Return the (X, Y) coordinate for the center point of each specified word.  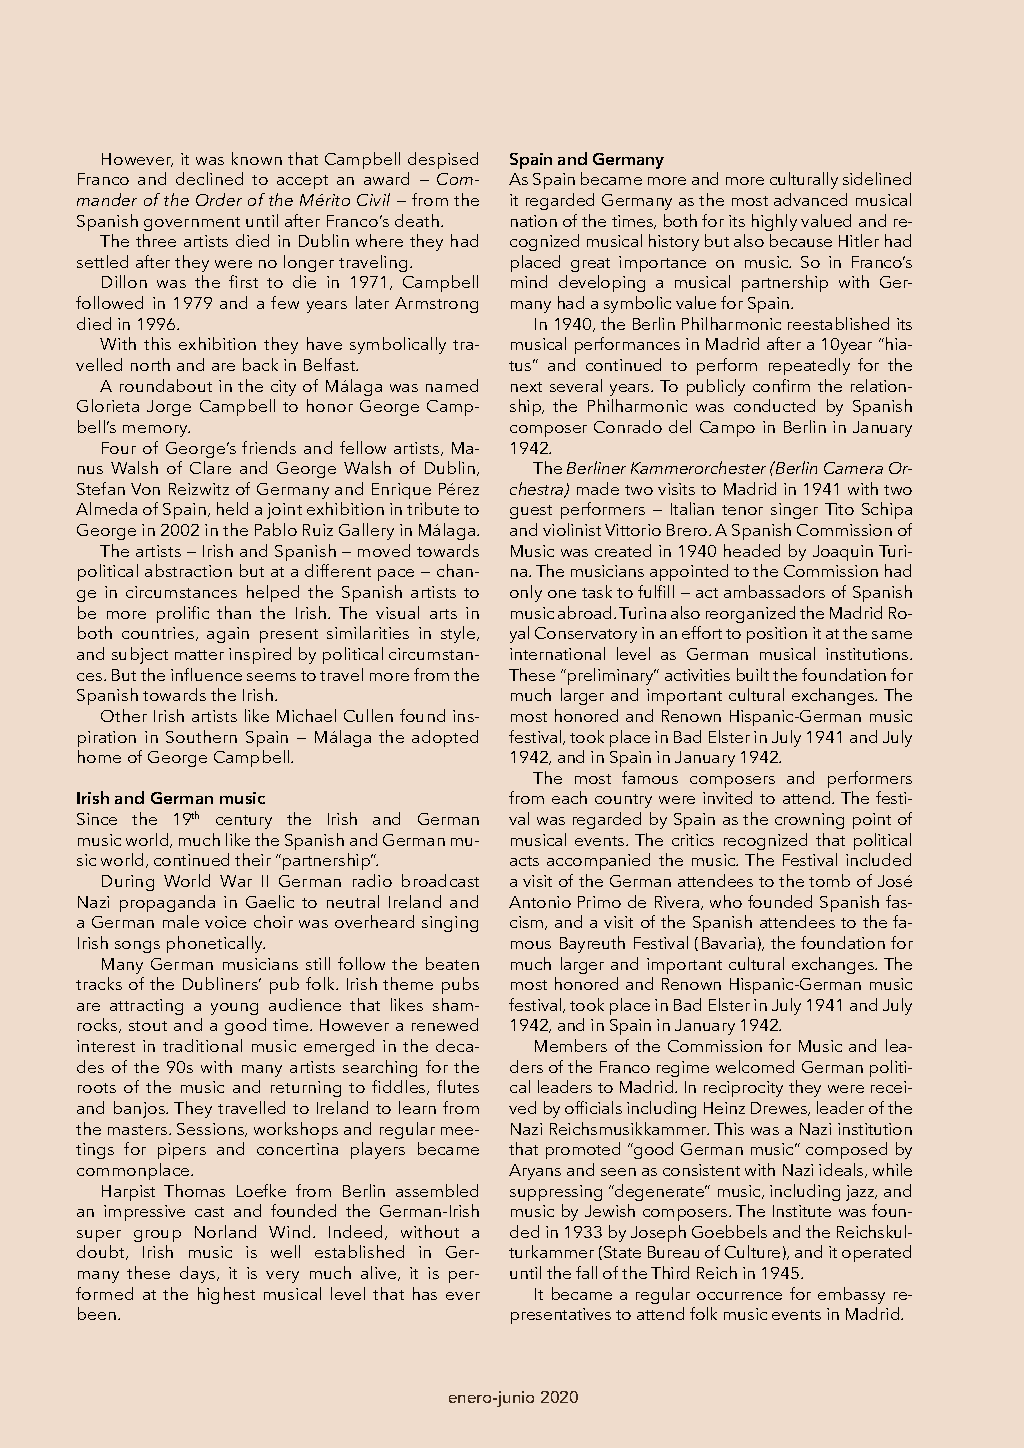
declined (209, 178)
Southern (201, 736)
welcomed (755, 1066)
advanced (810, 199)
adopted (445, 738)
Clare (210, 467)
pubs (460, 985)
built (753, 674)
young (234, 1009)
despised (443, 160)
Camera (853, 468)
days (199, 1274)
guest (531, 512)
